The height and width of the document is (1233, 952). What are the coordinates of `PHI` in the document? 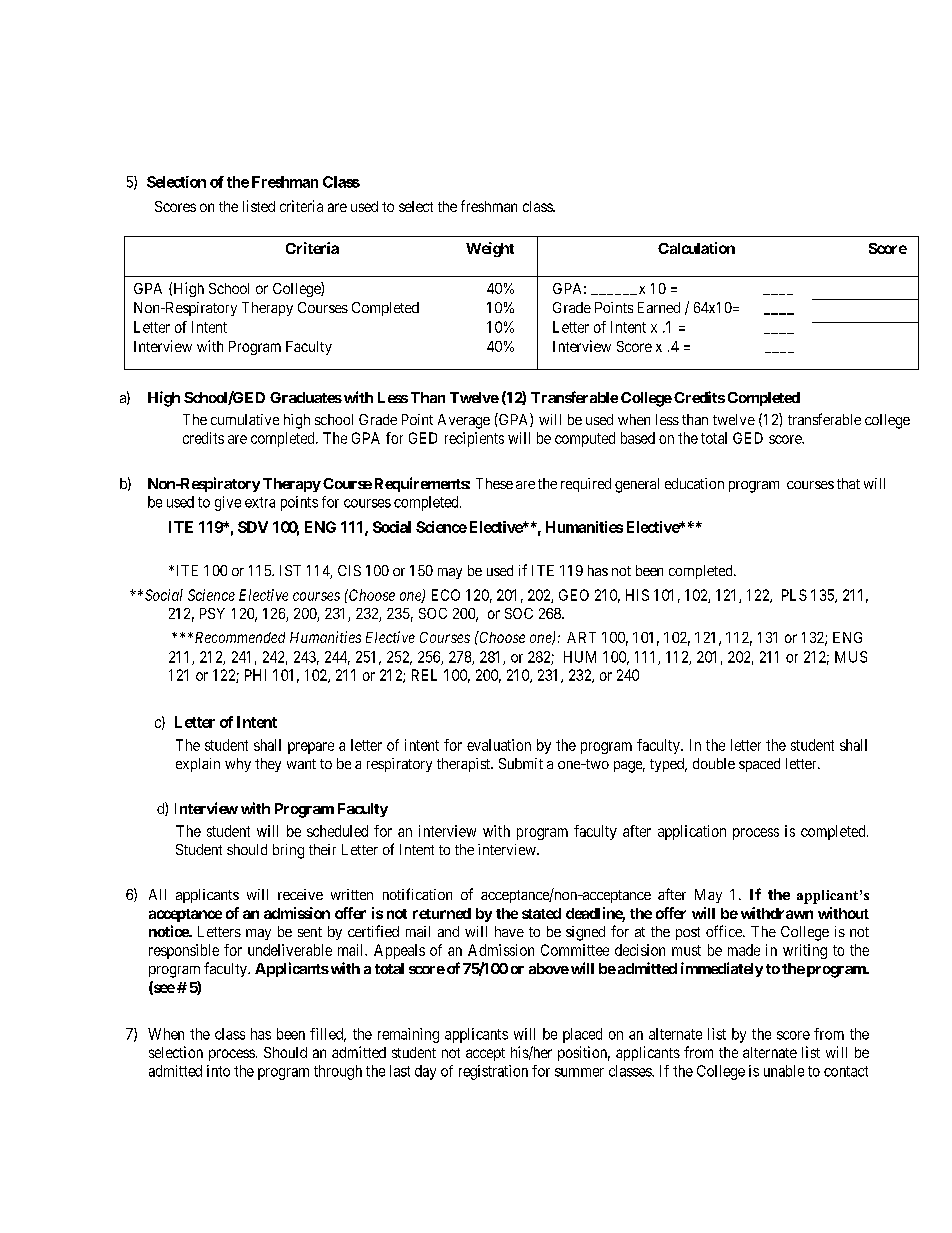 It's located at (255, 675).
